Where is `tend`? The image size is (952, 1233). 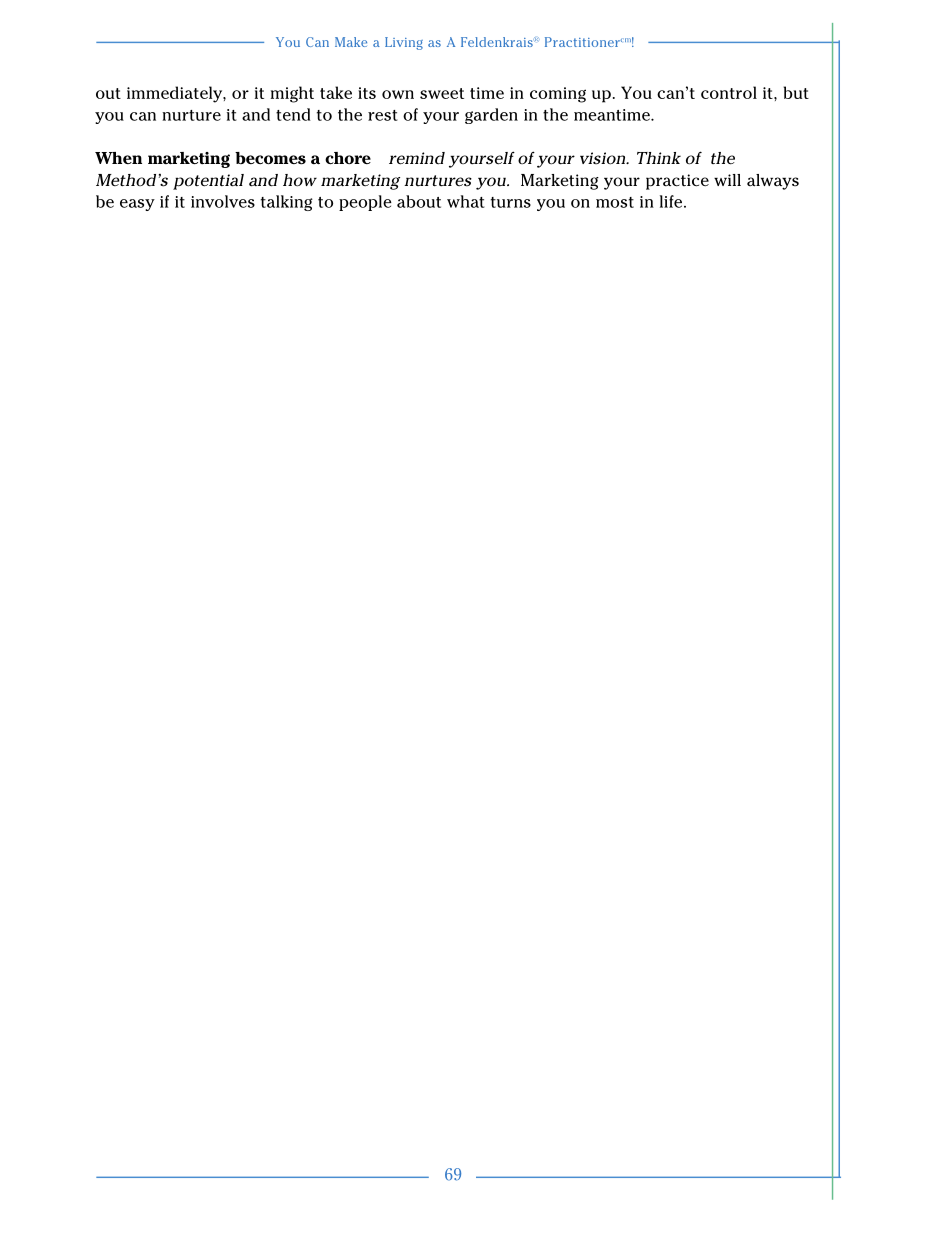 tend is located at coordinates (293, 114).
